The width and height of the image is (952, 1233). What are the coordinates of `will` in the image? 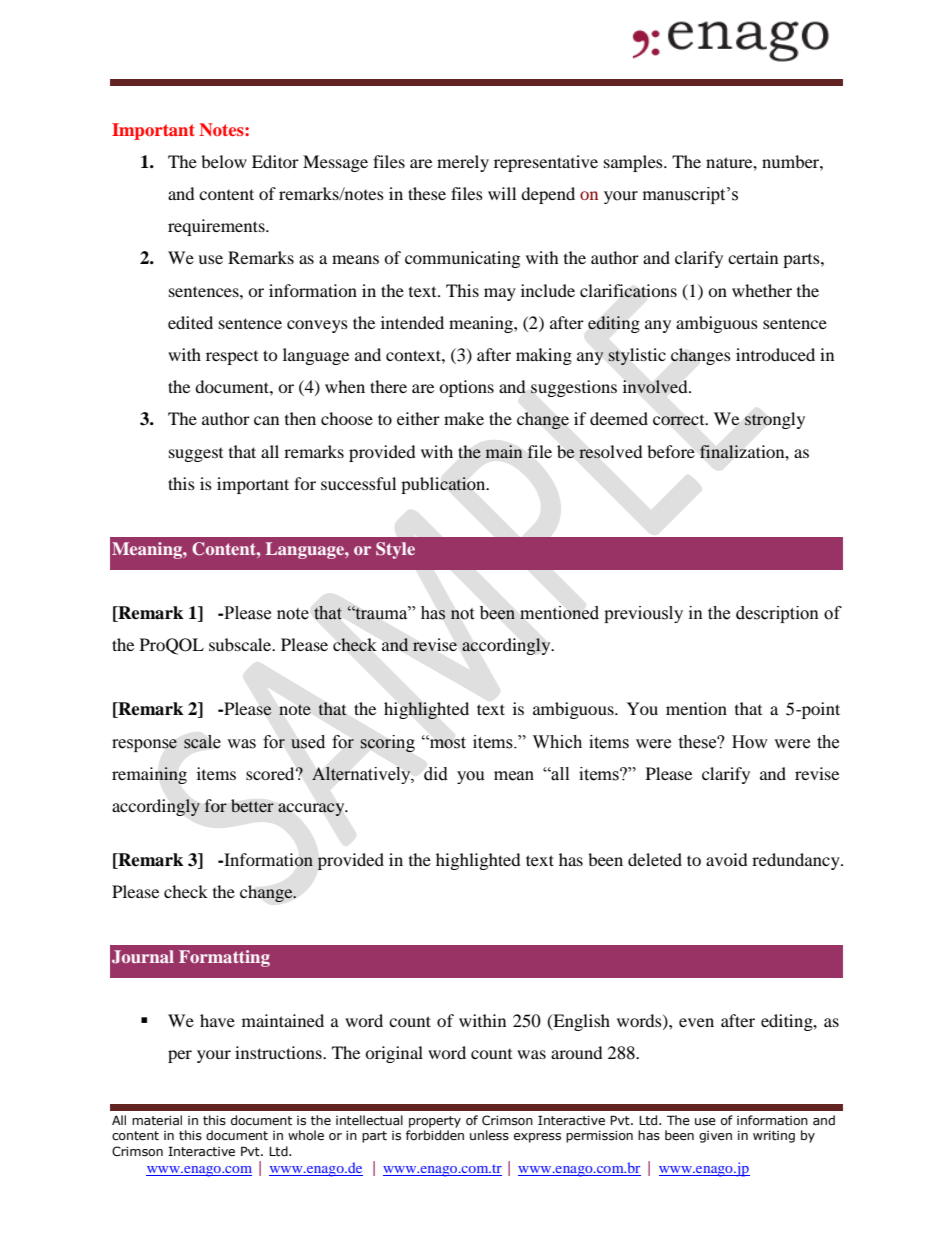 It's located at (502, 193).
